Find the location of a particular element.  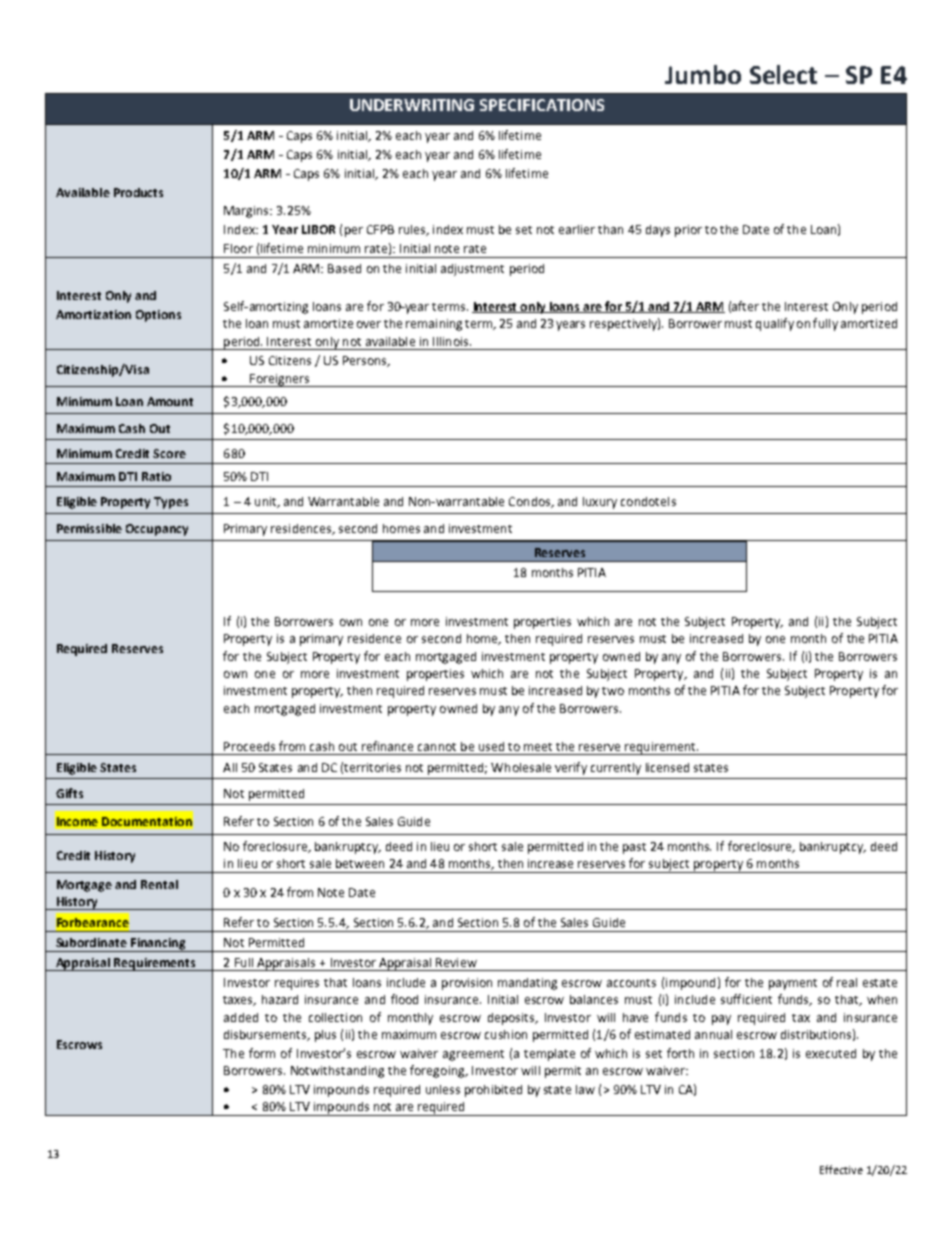

prohibited is located at coordinates (493, 1091).
